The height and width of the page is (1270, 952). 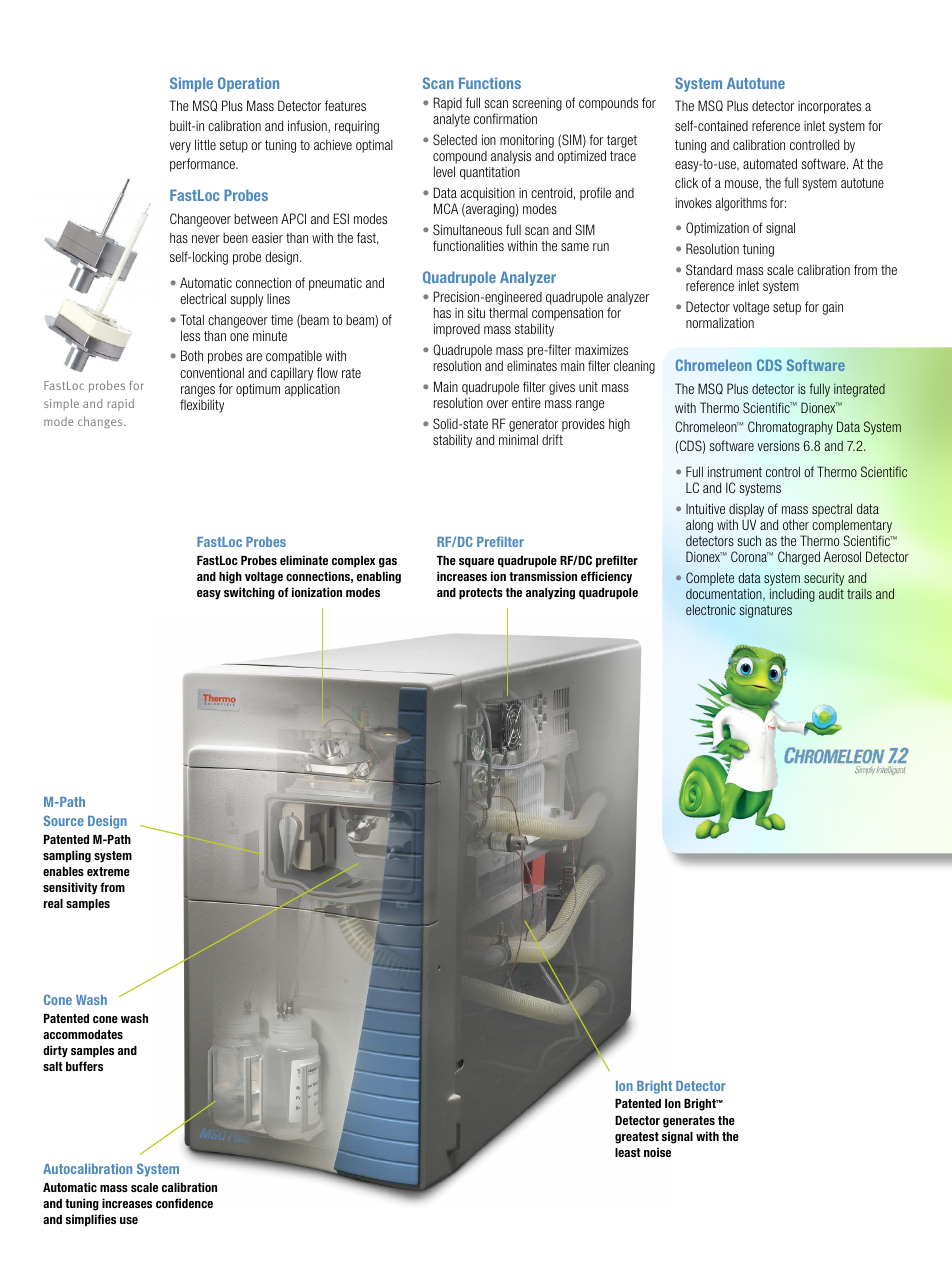 I want to click on entire, so click(x=526, y=402).
